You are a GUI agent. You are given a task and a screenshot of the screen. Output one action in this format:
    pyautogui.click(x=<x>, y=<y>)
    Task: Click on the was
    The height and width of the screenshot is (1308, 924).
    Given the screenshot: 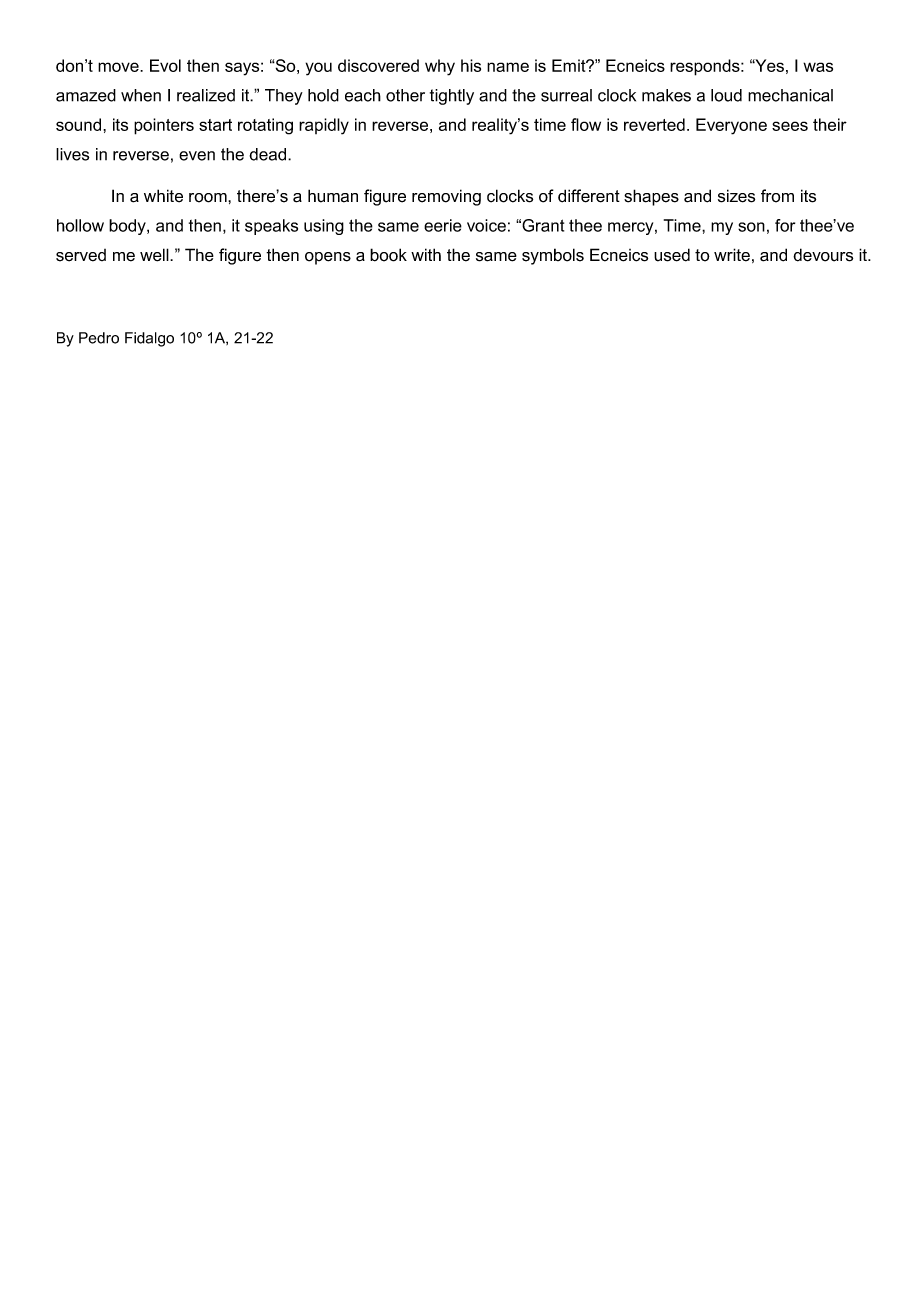 What is the action you would take?
    pyautogui.click(x=818, y=67)
